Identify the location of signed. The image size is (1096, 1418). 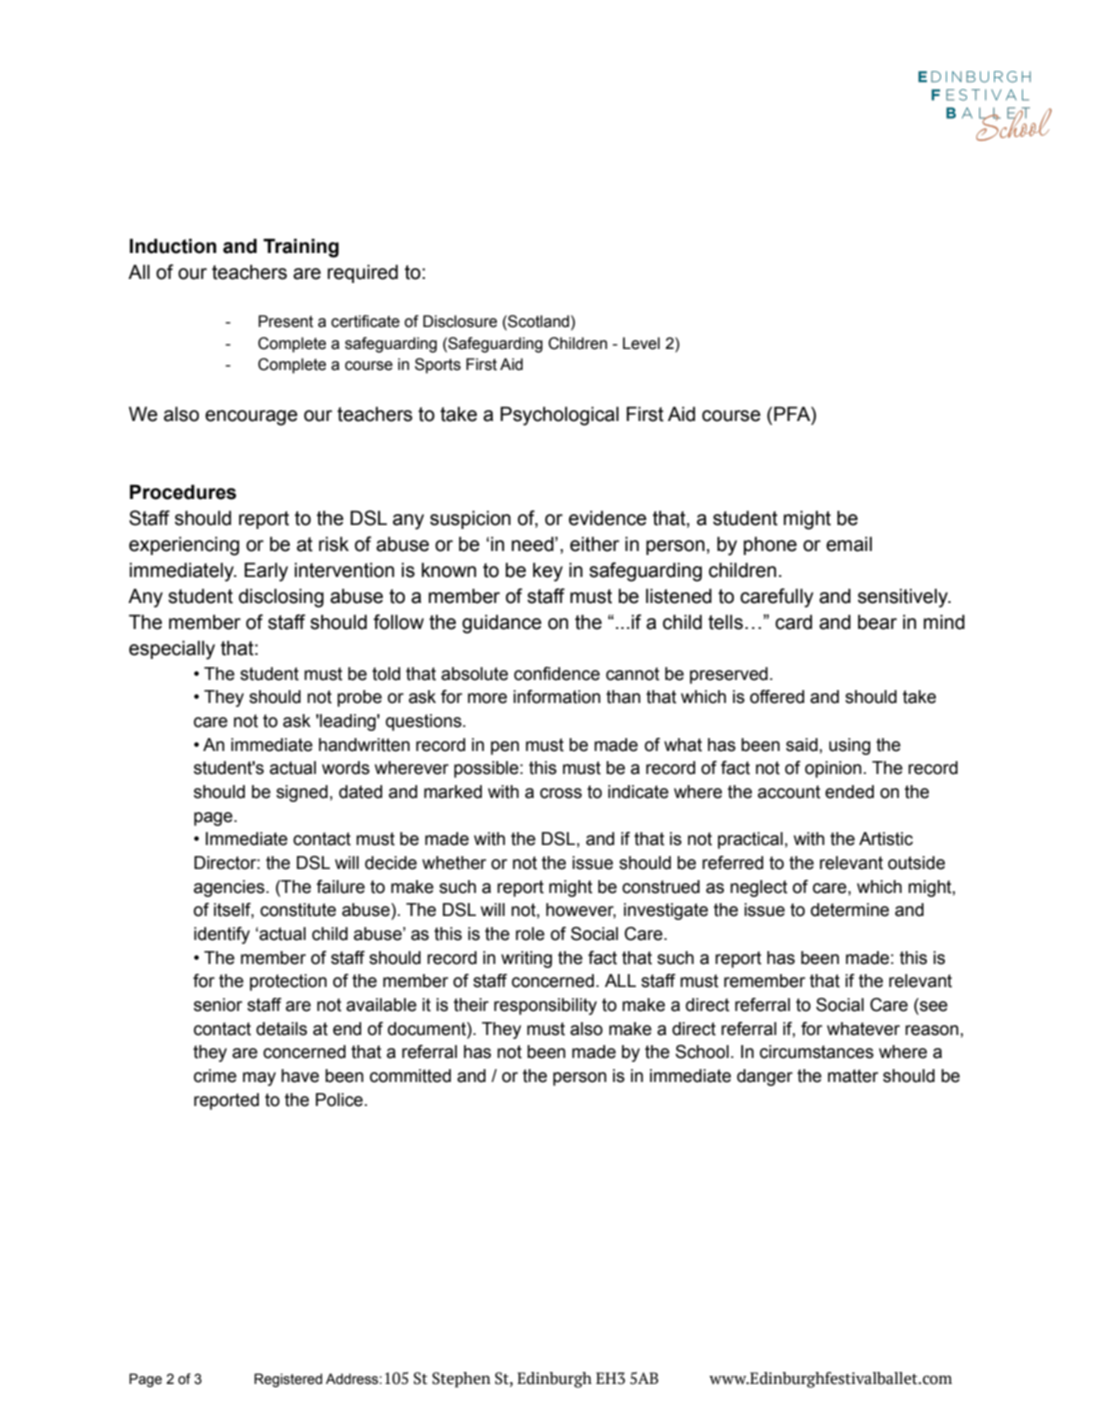
(302, 793).
